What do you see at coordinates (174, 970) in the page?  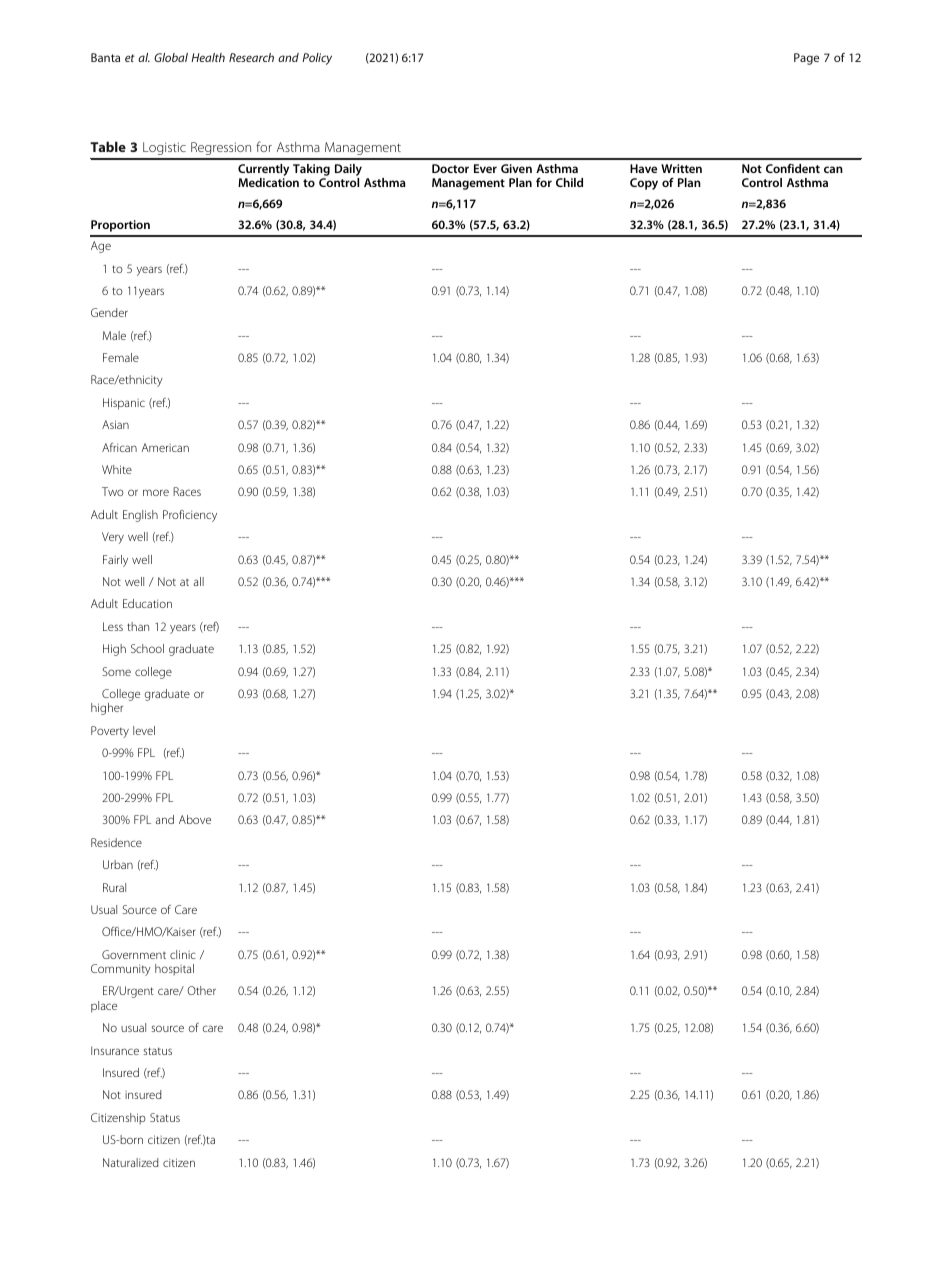 I see `hospital` at bounding box center [174, 970].
